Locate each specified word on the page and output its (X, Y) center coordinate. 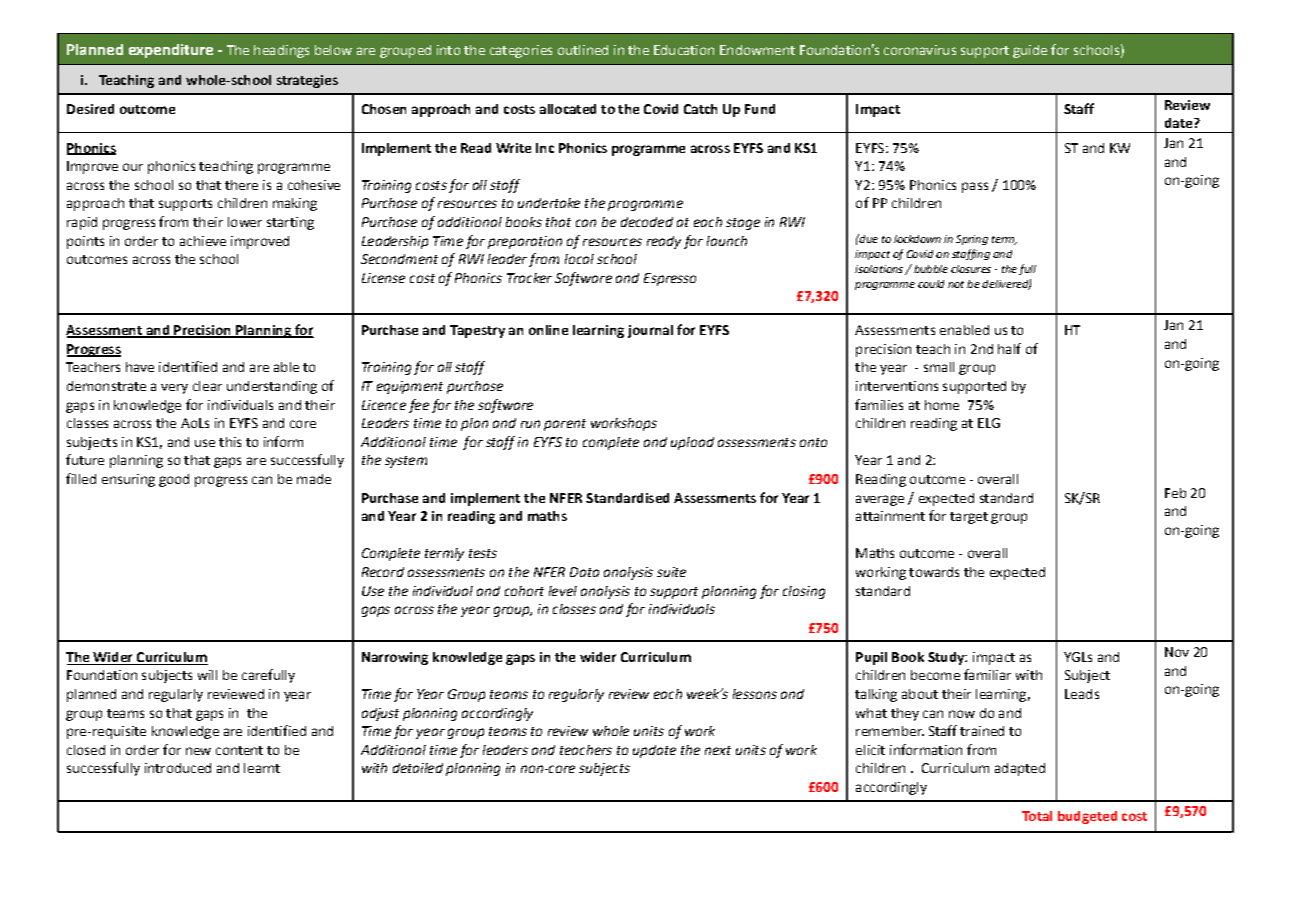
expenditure (171, 51)
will (207, 675)
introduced (178, 768)
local (579, 259)
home (942, 405)
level (563, 591)
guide (1030, 51)
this (230, 442)
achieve (203, 241)
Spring (972, 240)
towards (934, 572)
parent (565, 425)
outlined (583, 50)
